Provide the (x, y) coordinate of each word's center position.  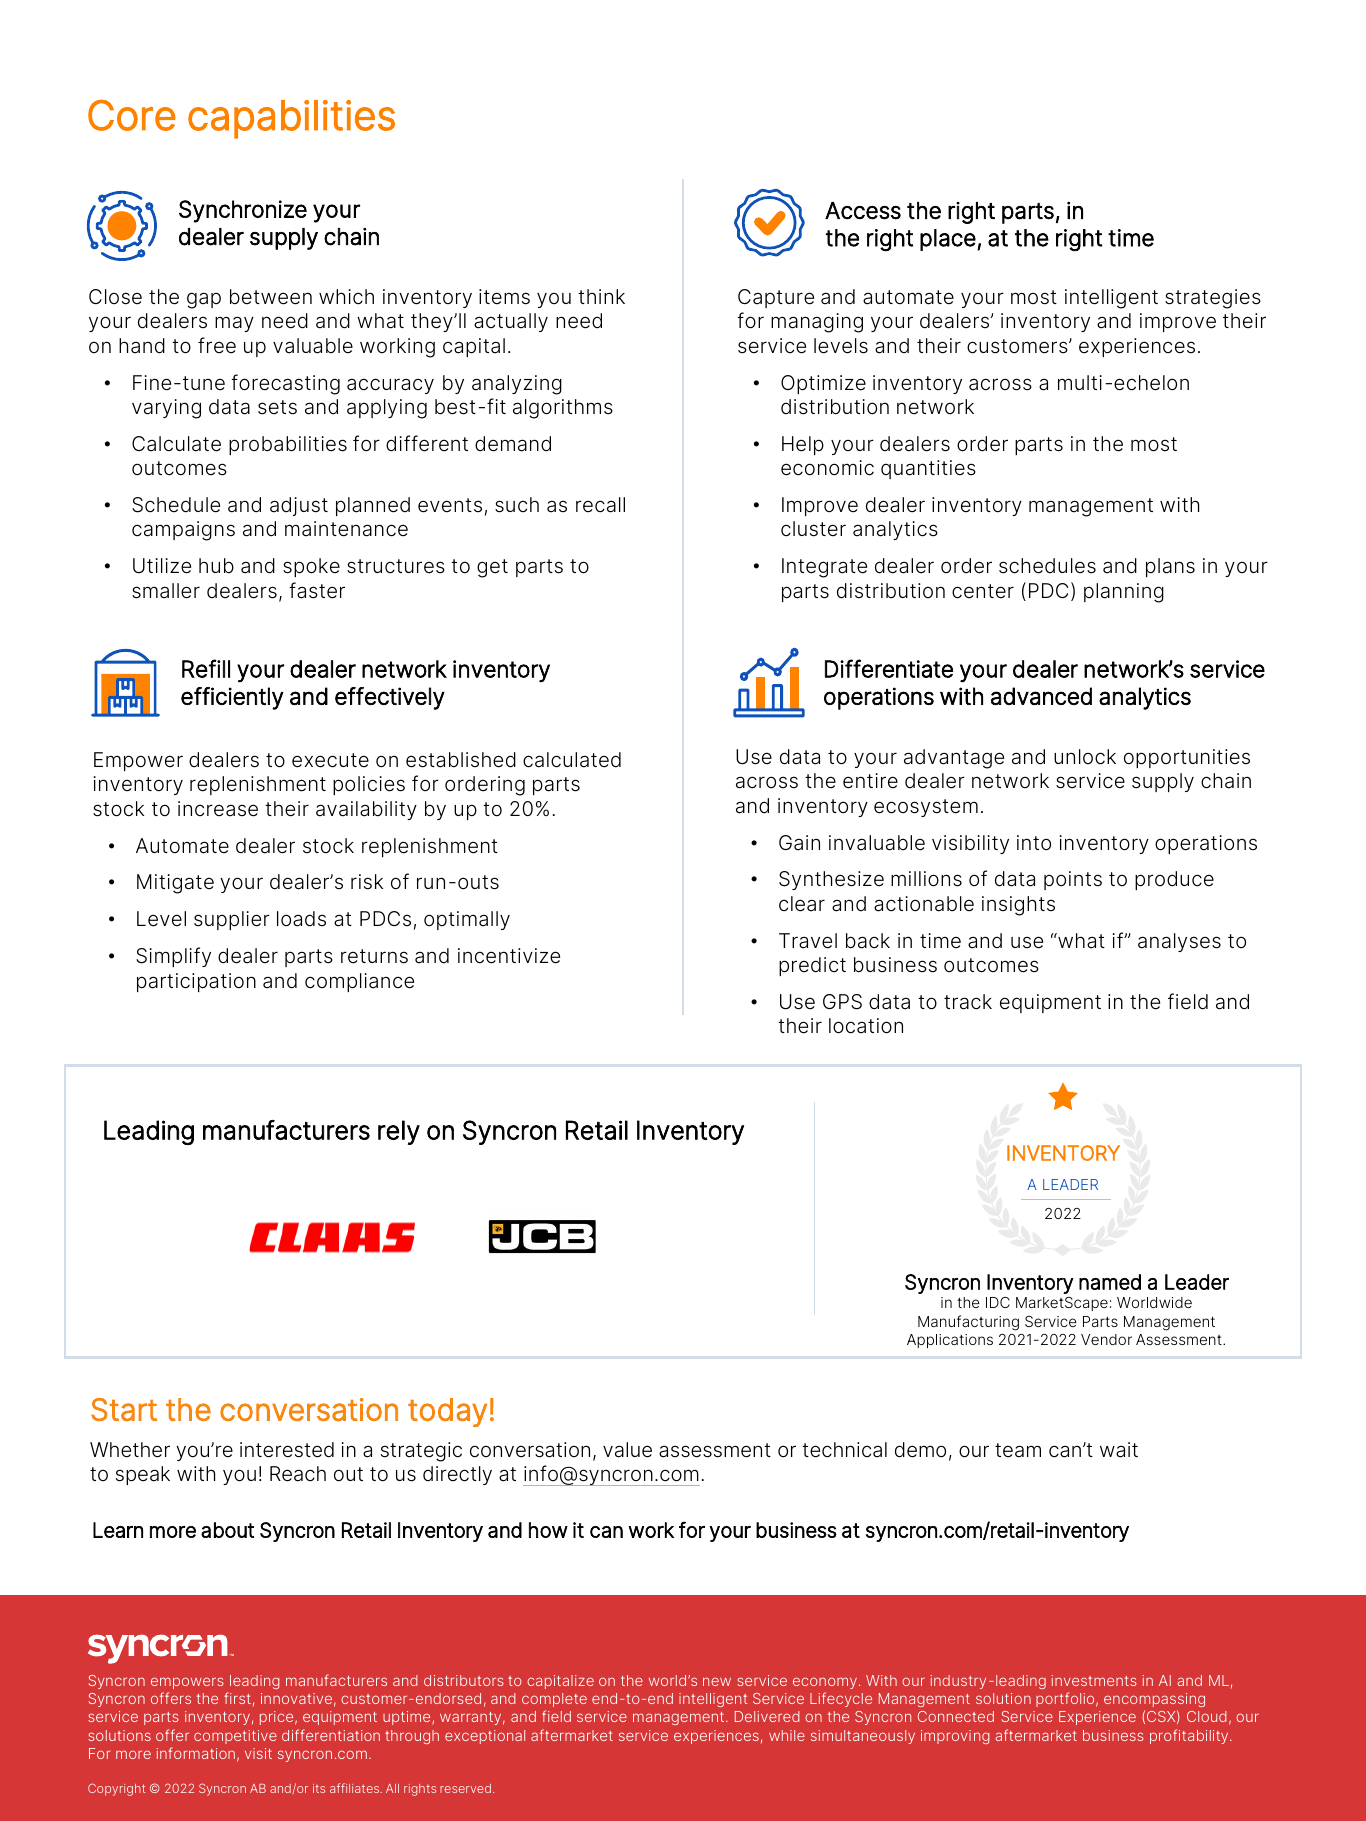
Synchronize (243, 211)
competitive (235, 1737)
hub (216, 566)
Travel (808, 941)
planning (1124, 593)
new (717, 1681)
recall (600, 505)
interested (287, 1450)
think (601, 296)
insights (1018, 906)
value (627, 1450)
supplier (232, 920)
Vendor (1106, 1339)
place (949, 240)
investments (1094, 1680)
